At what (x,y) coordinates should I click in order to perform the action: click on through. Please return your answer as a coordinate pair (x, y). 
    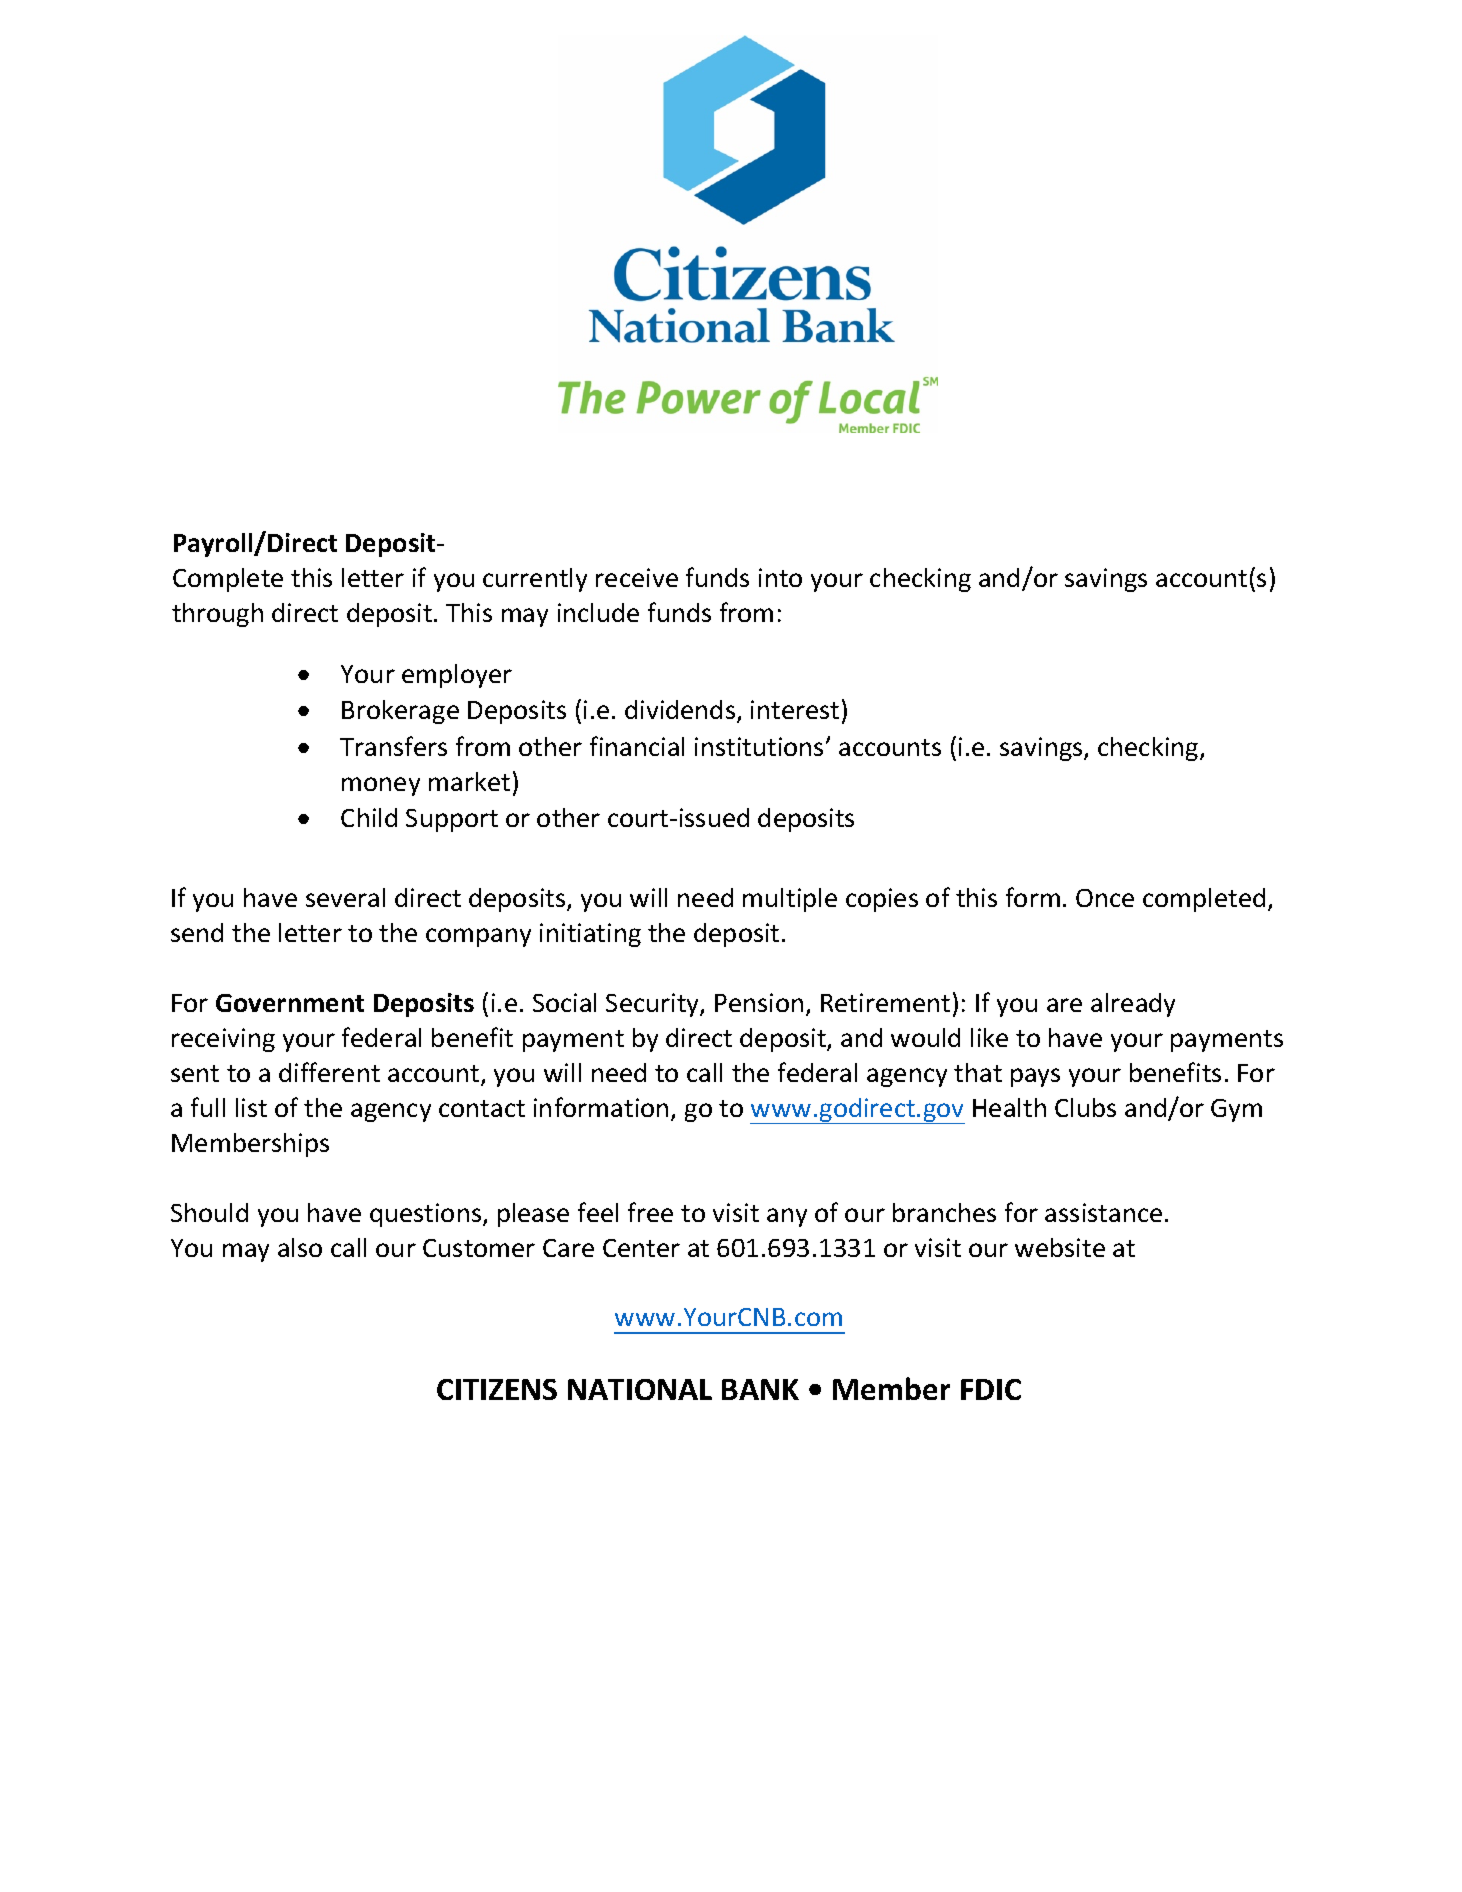
    Looking at the image, I should click on (217, 615).
